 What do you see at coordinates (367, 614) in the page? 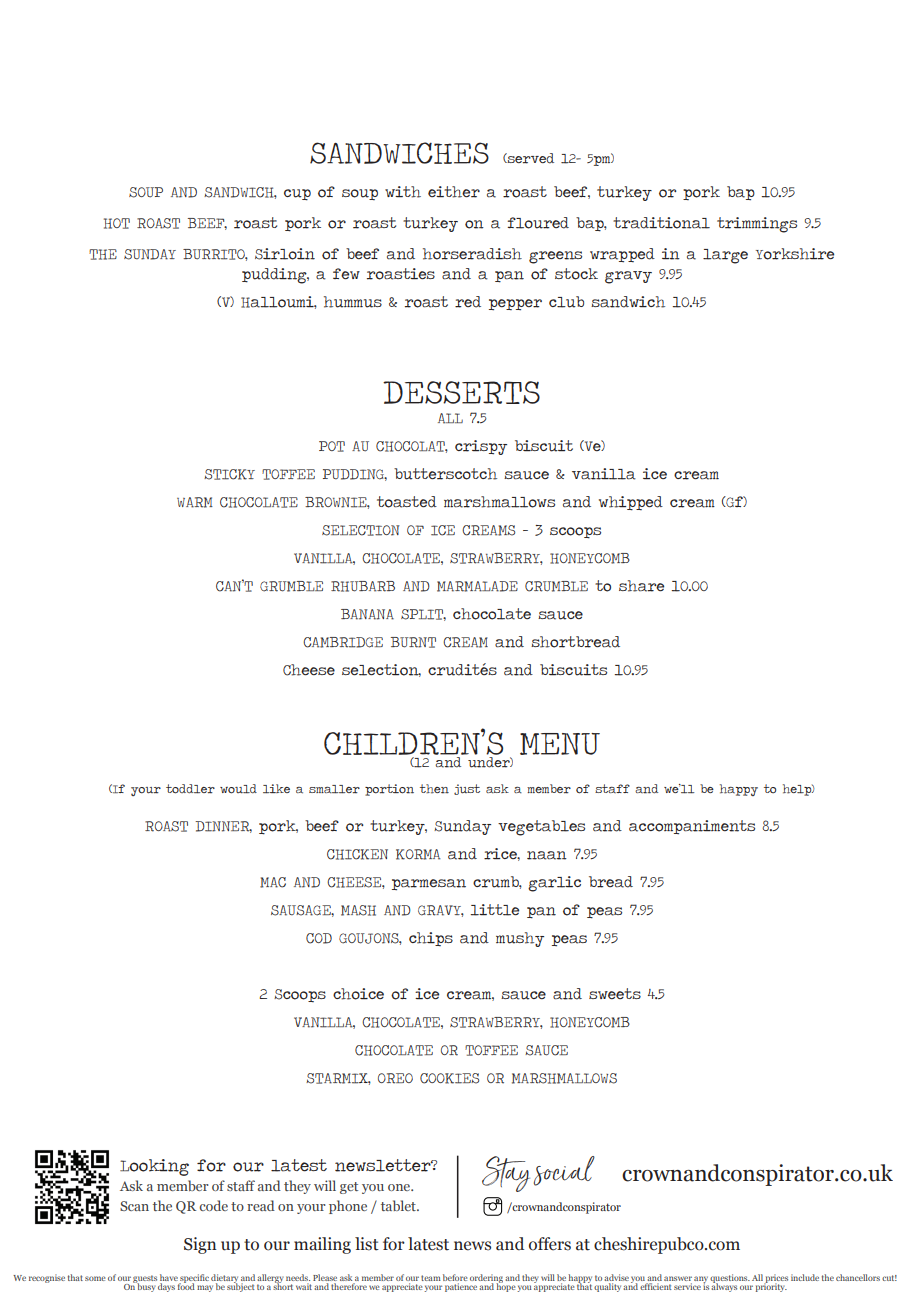
I see `BANANA` at bounding box center [367, 614].
